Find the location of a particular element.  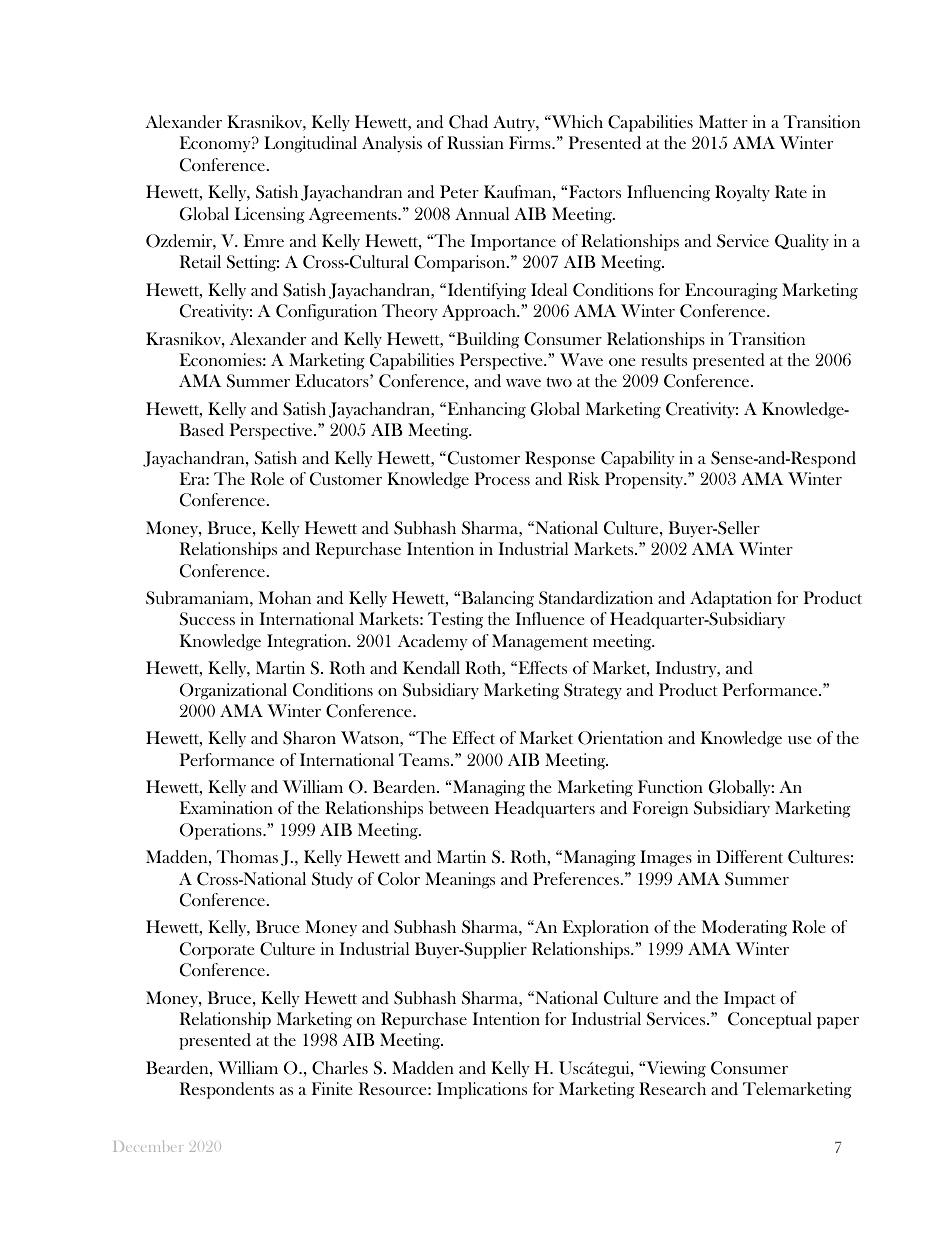

Success is located at coordinates (207, 619).
